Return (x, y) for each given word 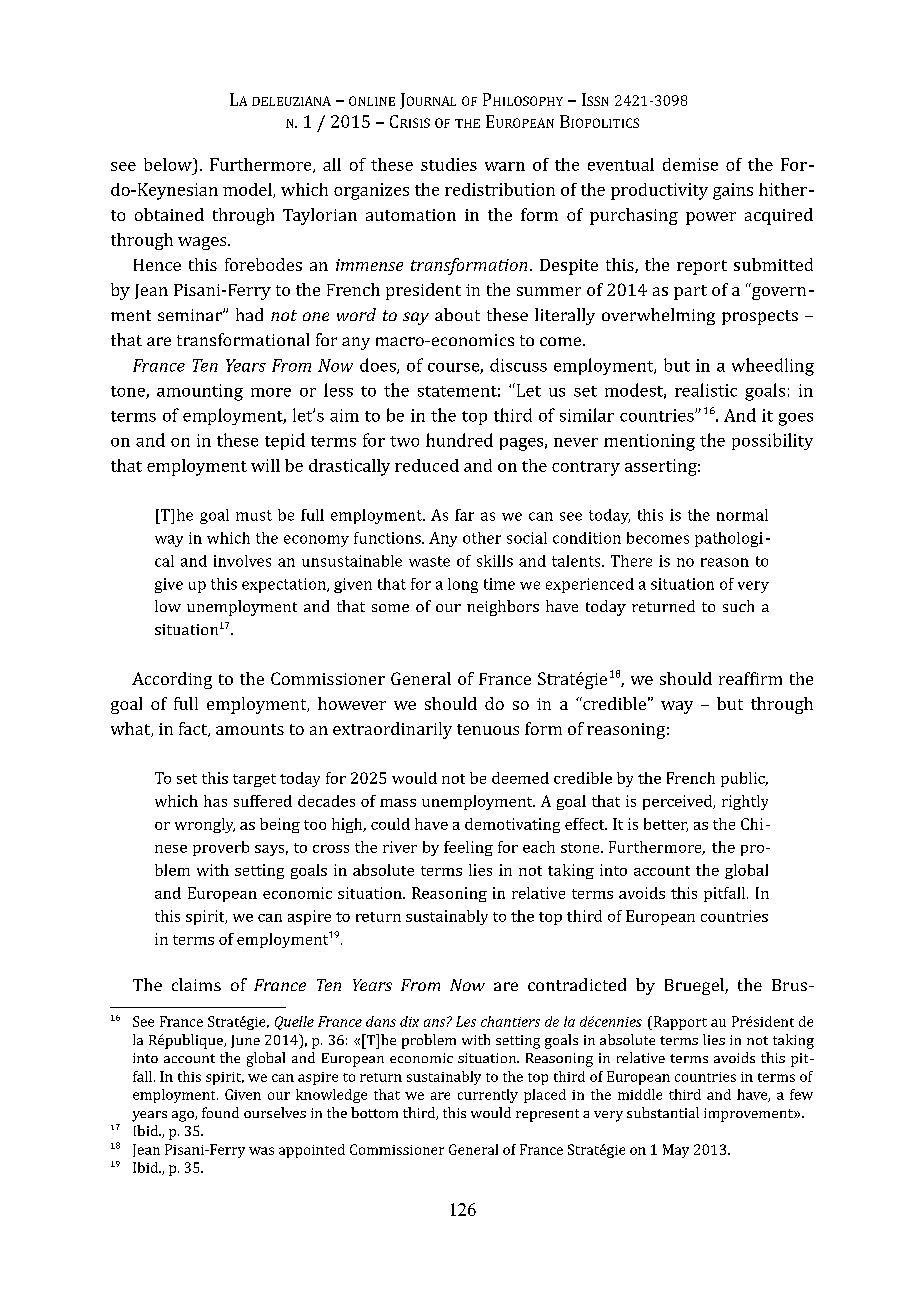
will (265, 465)
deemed (520, 778)
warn (505, 166)
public (744, 779)
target (254, 780)
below (169, 164)
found (220, 1112)
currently (488, 1096)
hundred (459, 440)
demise (690, 164)
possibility (772, 441)
